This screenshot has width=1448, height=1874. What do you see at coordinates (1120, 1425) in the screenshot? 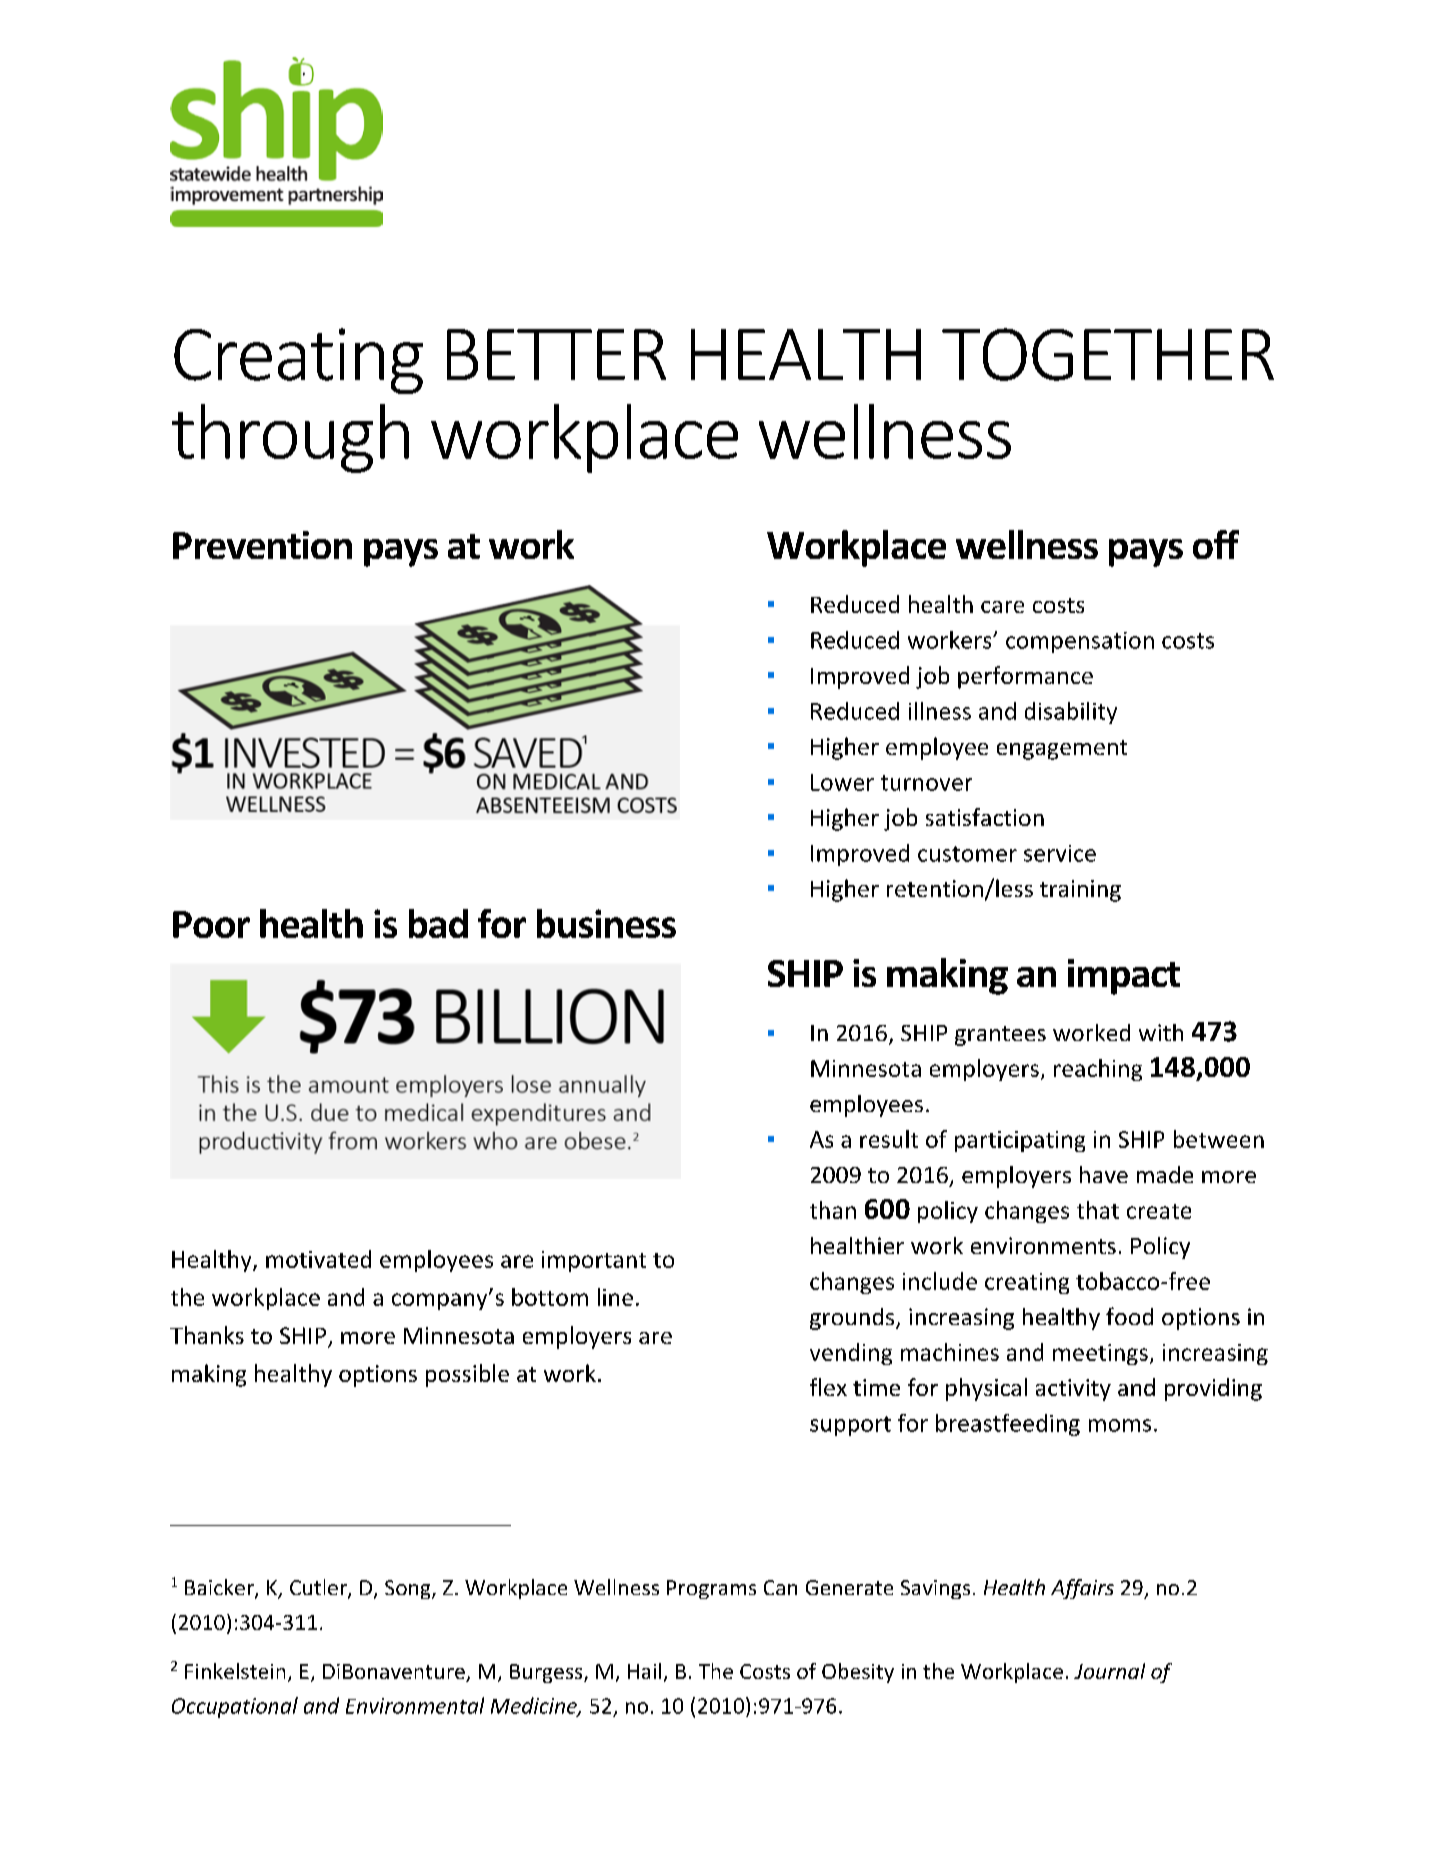
I see `moms` at bounding box center [1120, 1425].
